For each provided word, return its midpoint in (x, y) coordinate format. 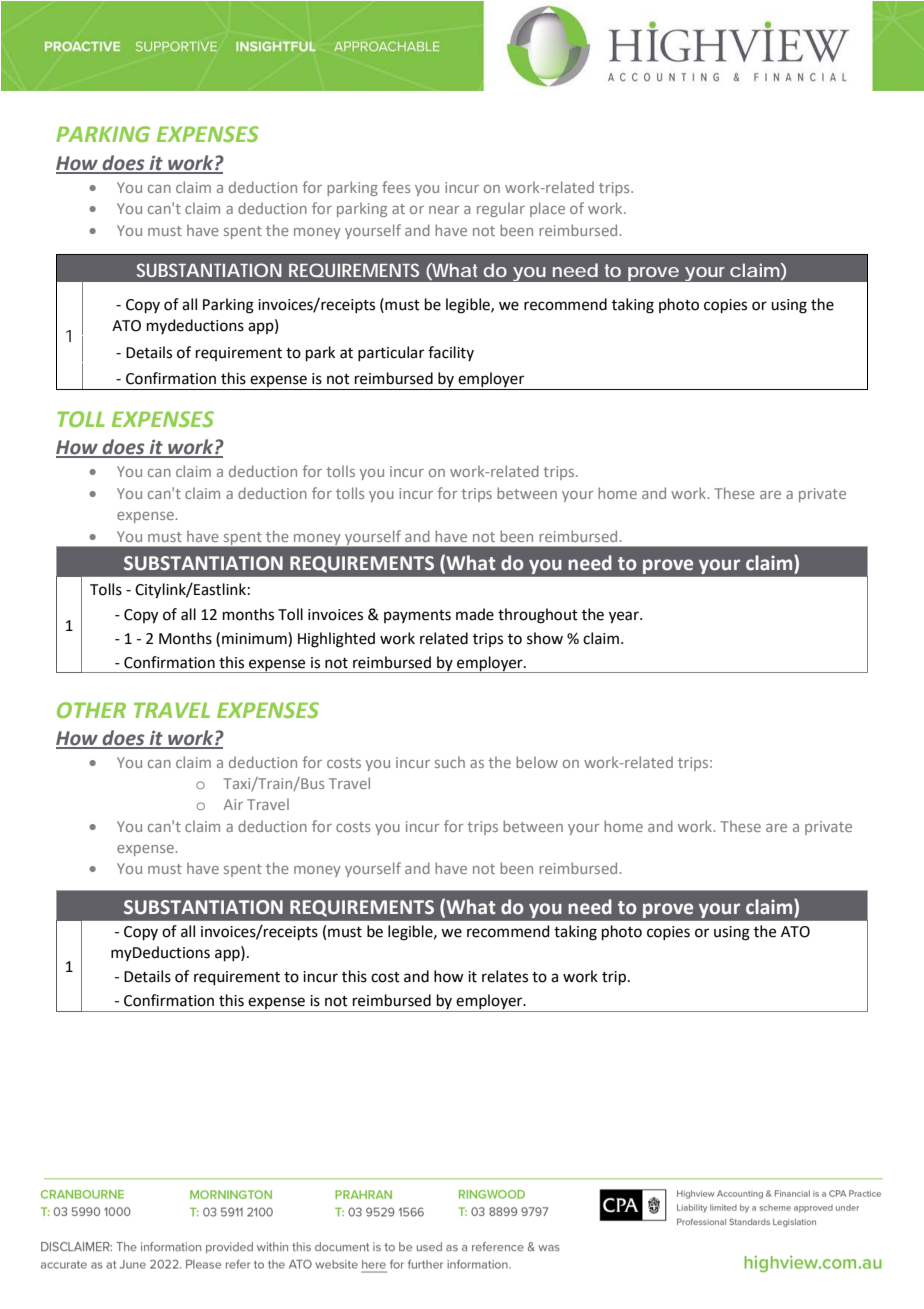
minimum (255, 638)
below (537, 762)
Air (233, 804)
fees (396, 187)
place (547, 209)
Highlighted (336, 640)
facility (451, 353)
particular (391, 353)
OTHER (91, 710)
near (444, 210)
